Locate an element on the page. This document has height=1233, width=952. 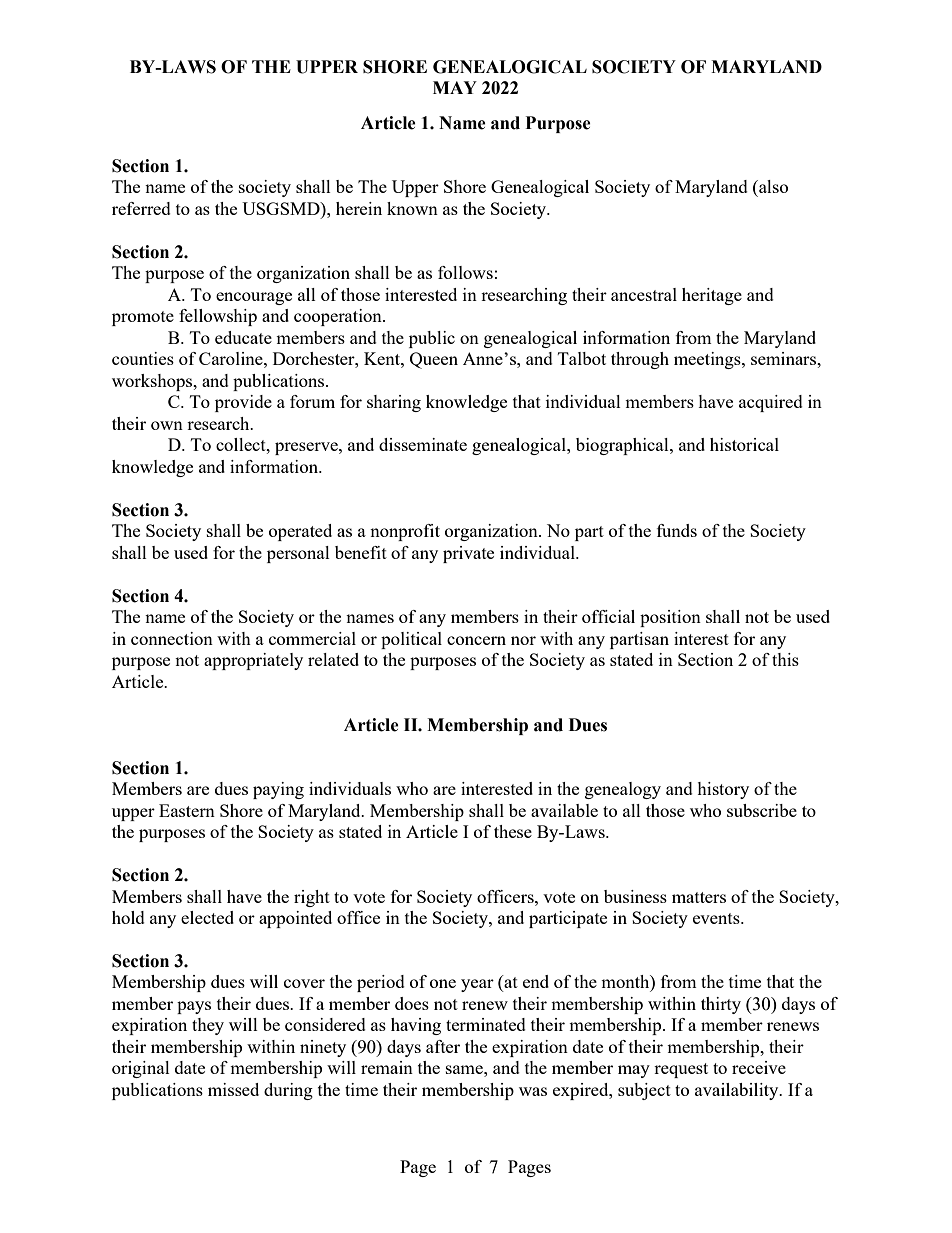
position is located at coordinates (670, 618).
